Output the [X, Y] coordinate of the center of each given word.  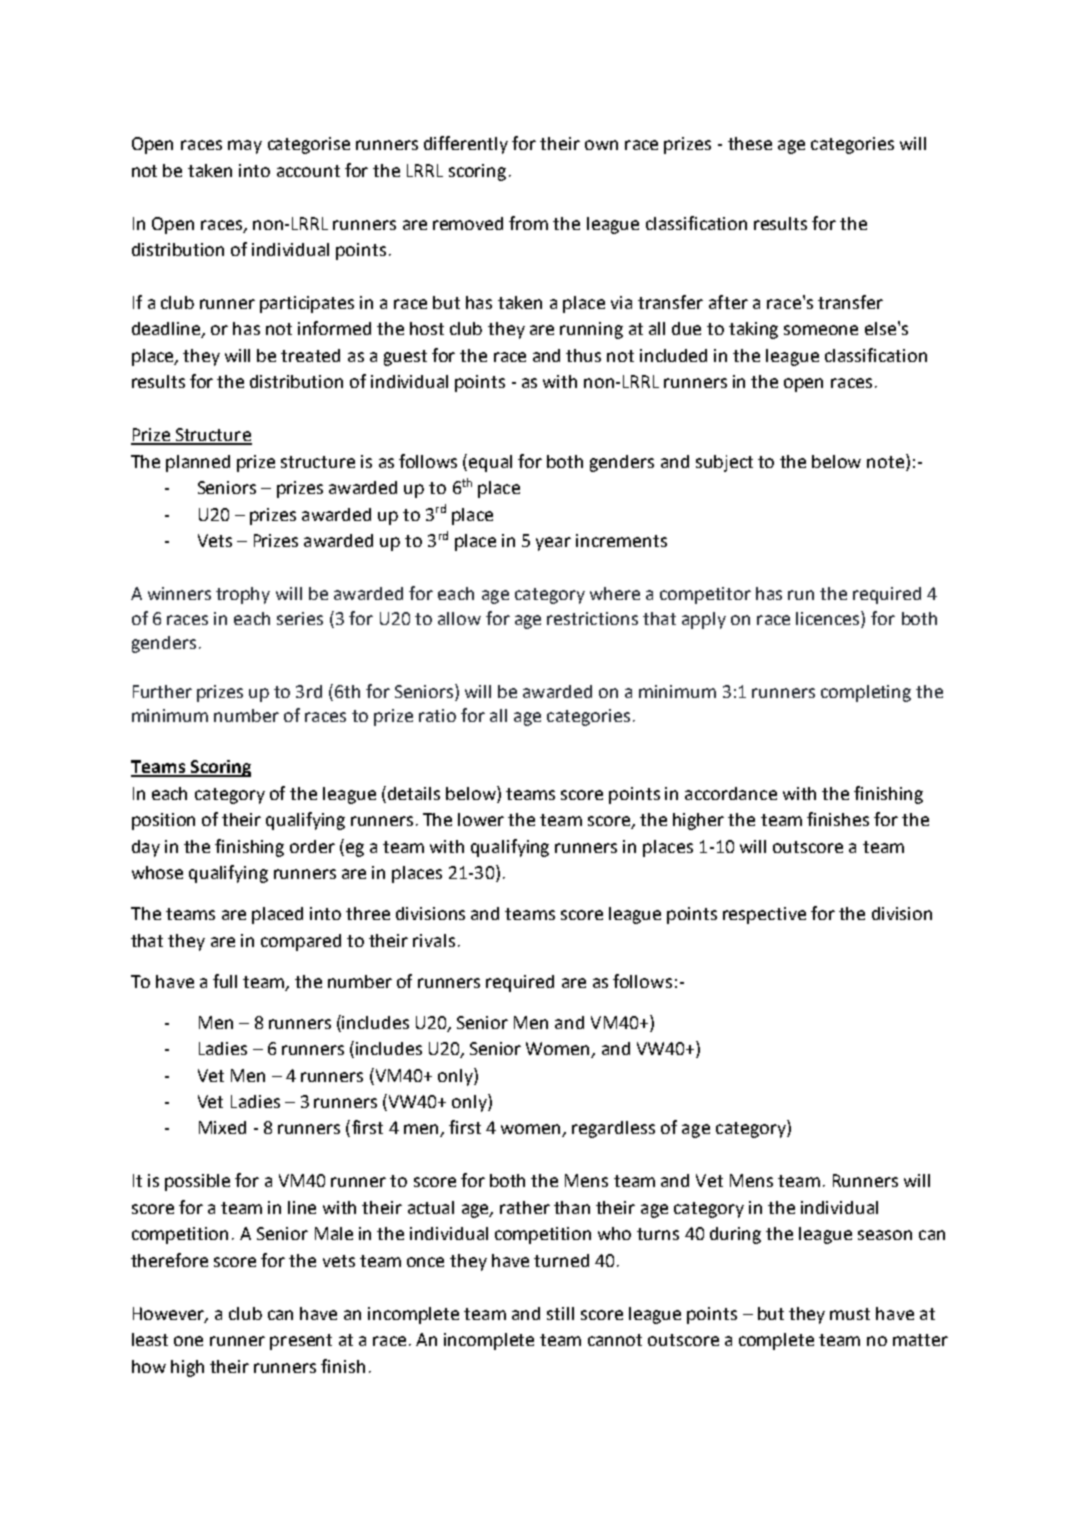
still [560, 1313]
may [245, 147]
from [528, 223]
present [301, 1342]
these [750, 143]
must [850, 1314]
